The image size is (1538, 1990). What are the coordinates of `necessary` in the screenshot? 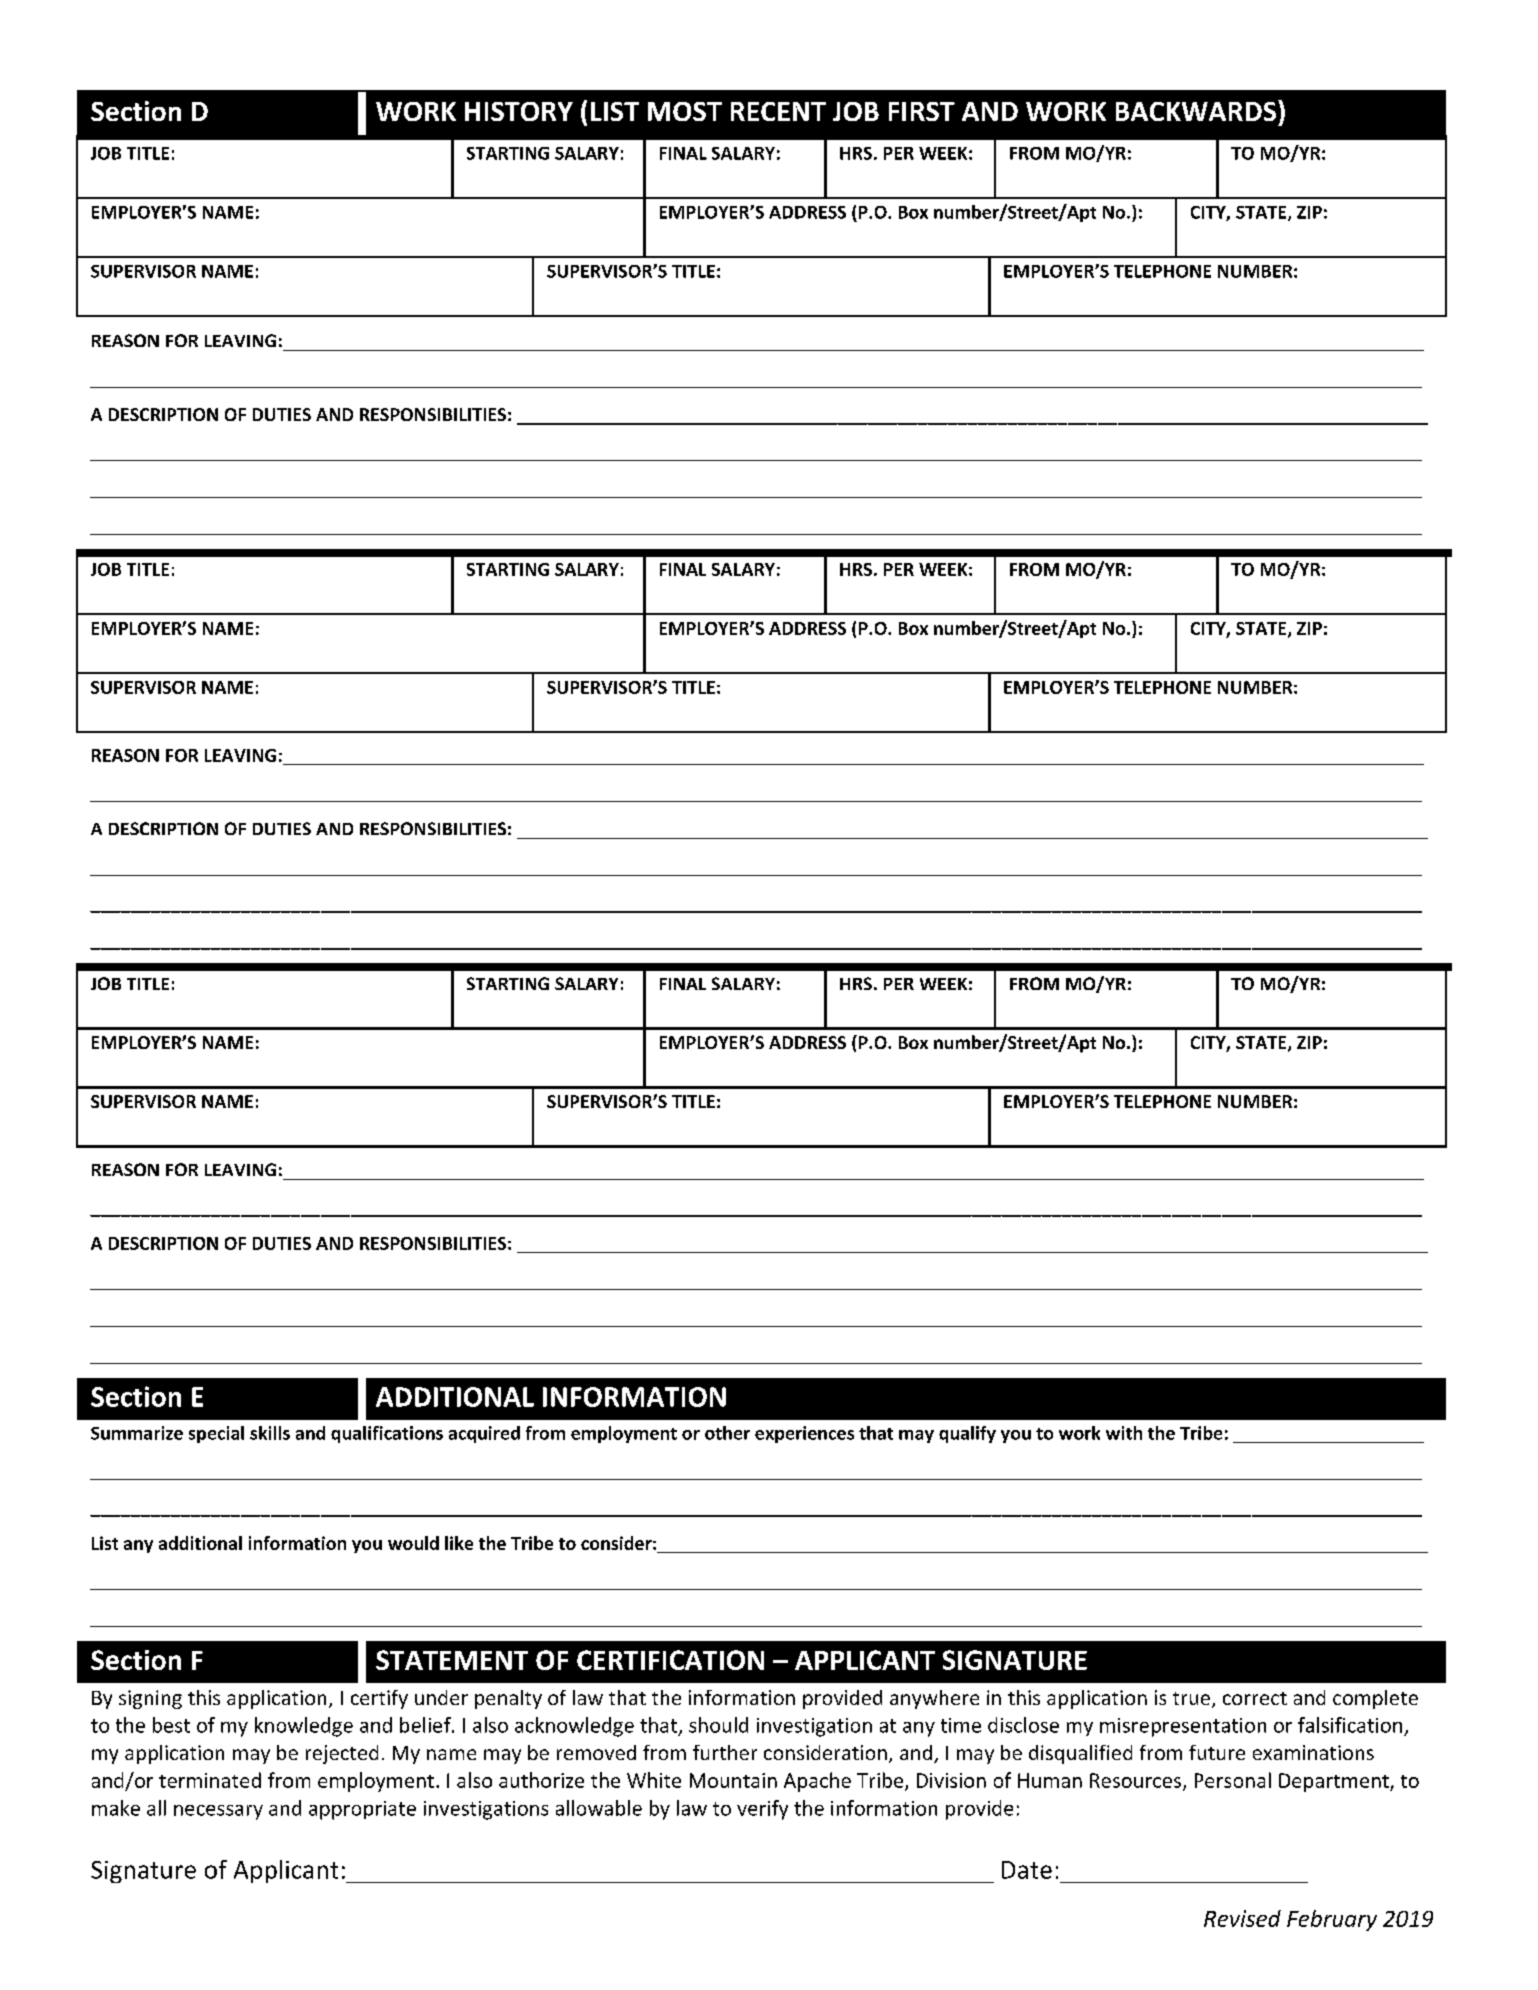 It's located at (218, 1812).
